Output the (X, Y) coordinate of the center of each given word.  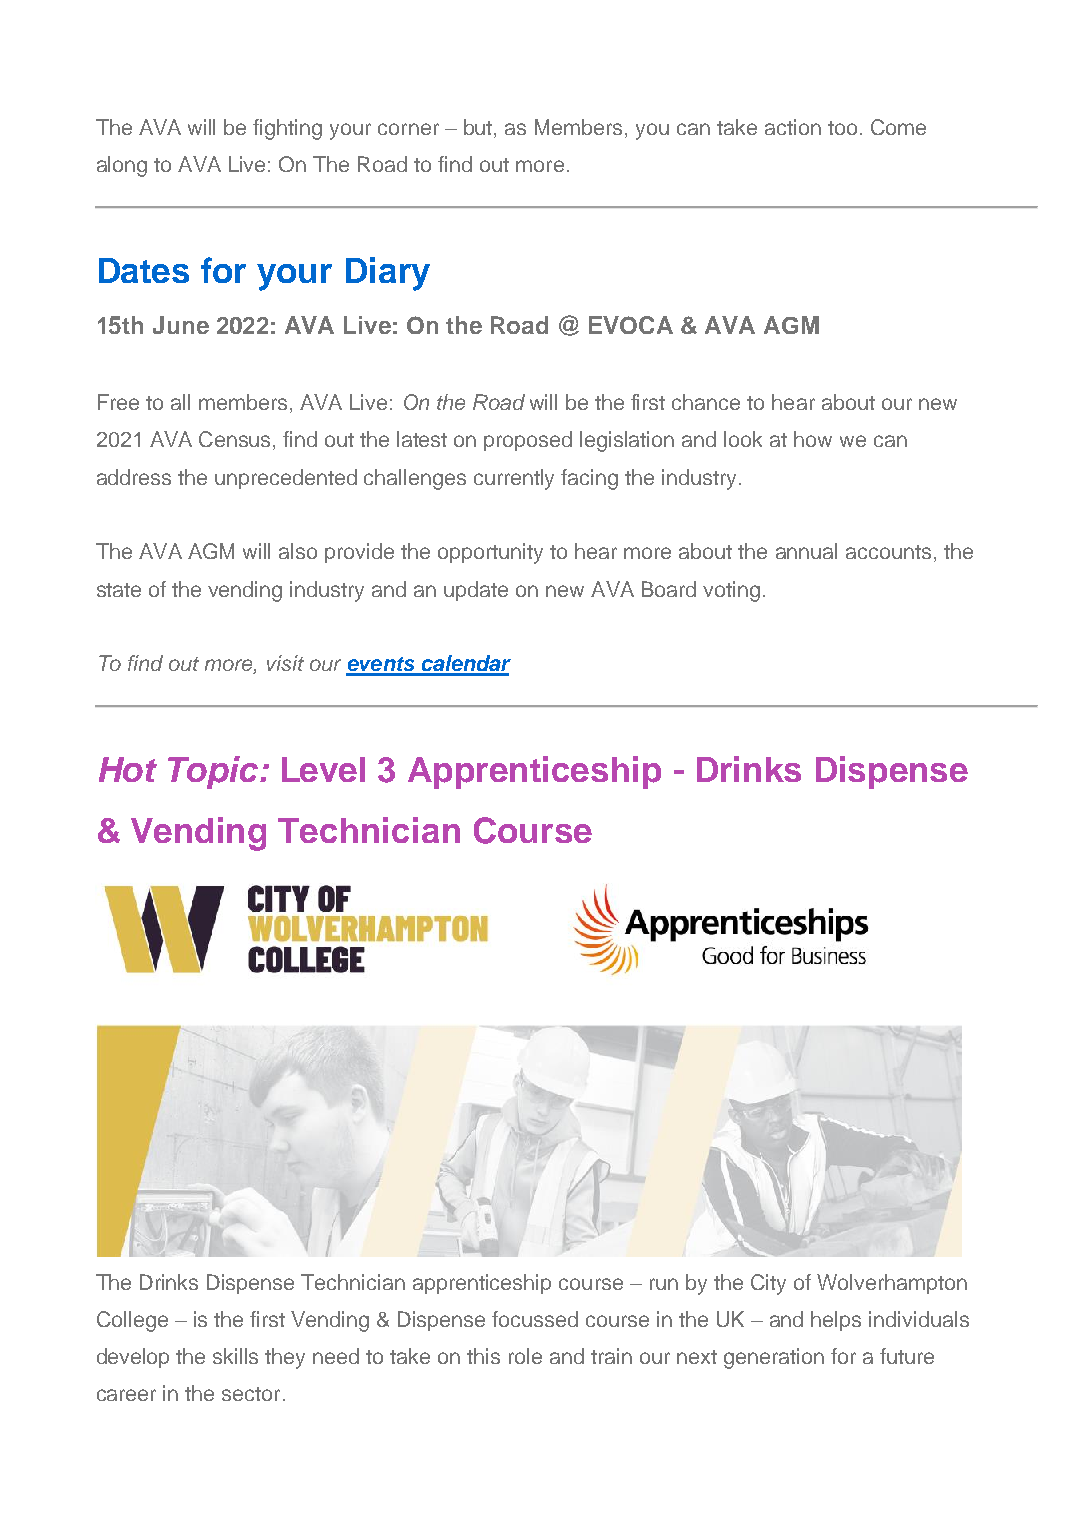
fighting (287, 129)
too (842, 128)
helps (836, 1321)
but (479, 127)
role (525, 1356)
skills (235, 1356)
